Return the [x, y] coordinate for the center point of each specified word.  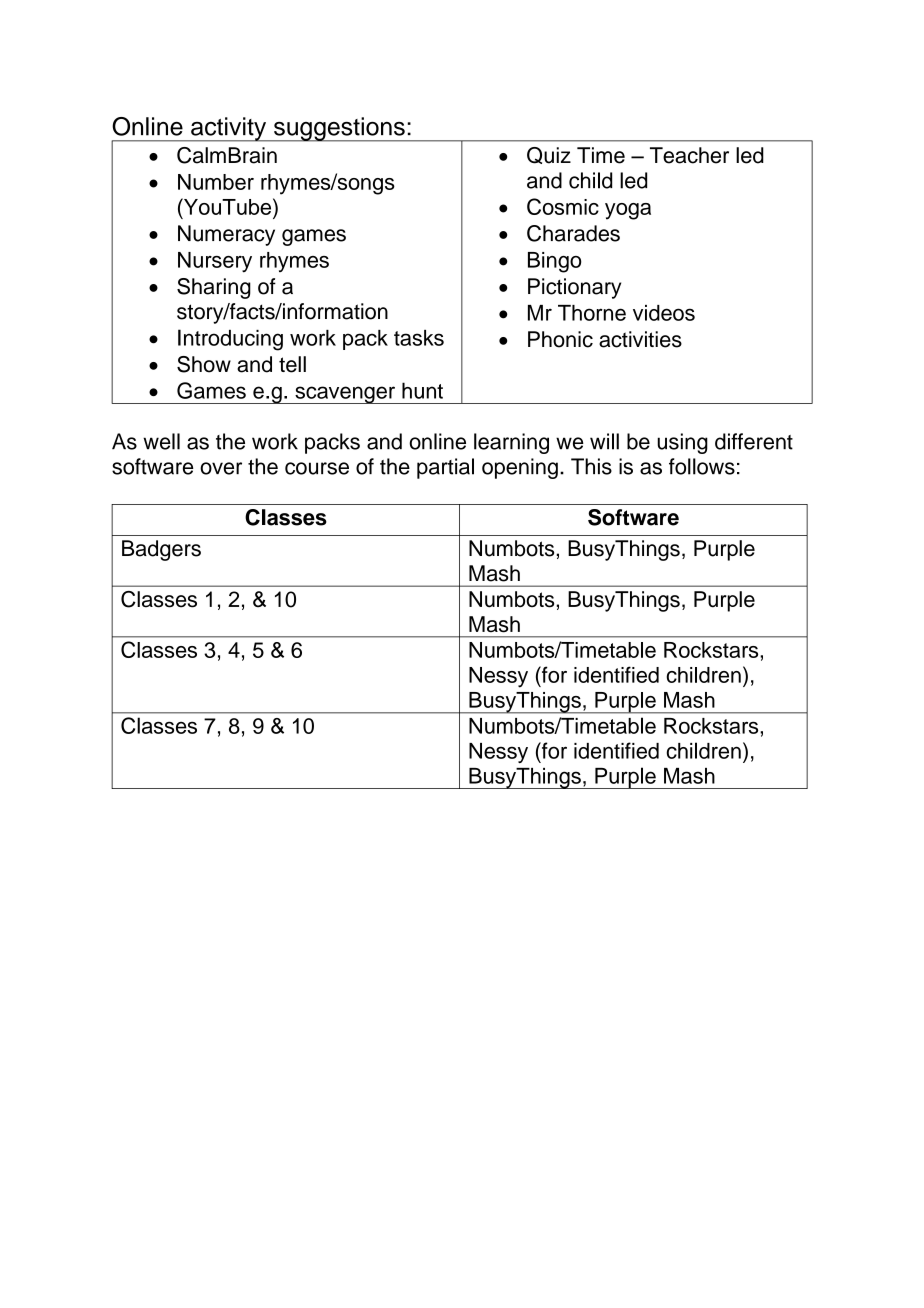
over [221, 468]
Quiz [549, 155]
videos [664, 313]
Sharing [214, 288]
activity [229, 129]
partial [445, 468]
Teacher [689, 155]
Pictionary [574, 288]
